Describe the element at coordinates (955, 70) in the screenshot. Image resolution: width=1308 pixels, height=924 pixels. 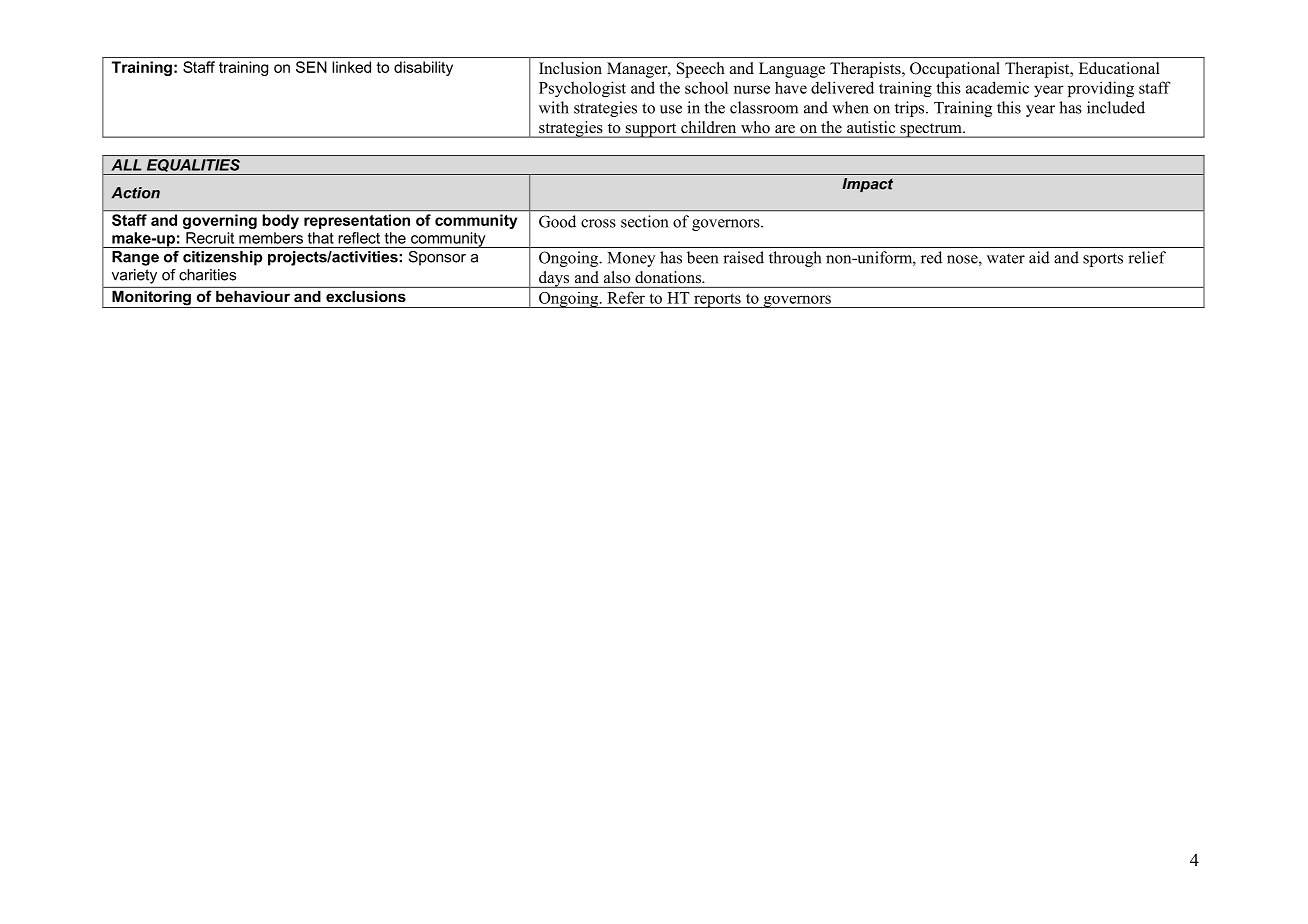
I see `Occupational` at that location.
